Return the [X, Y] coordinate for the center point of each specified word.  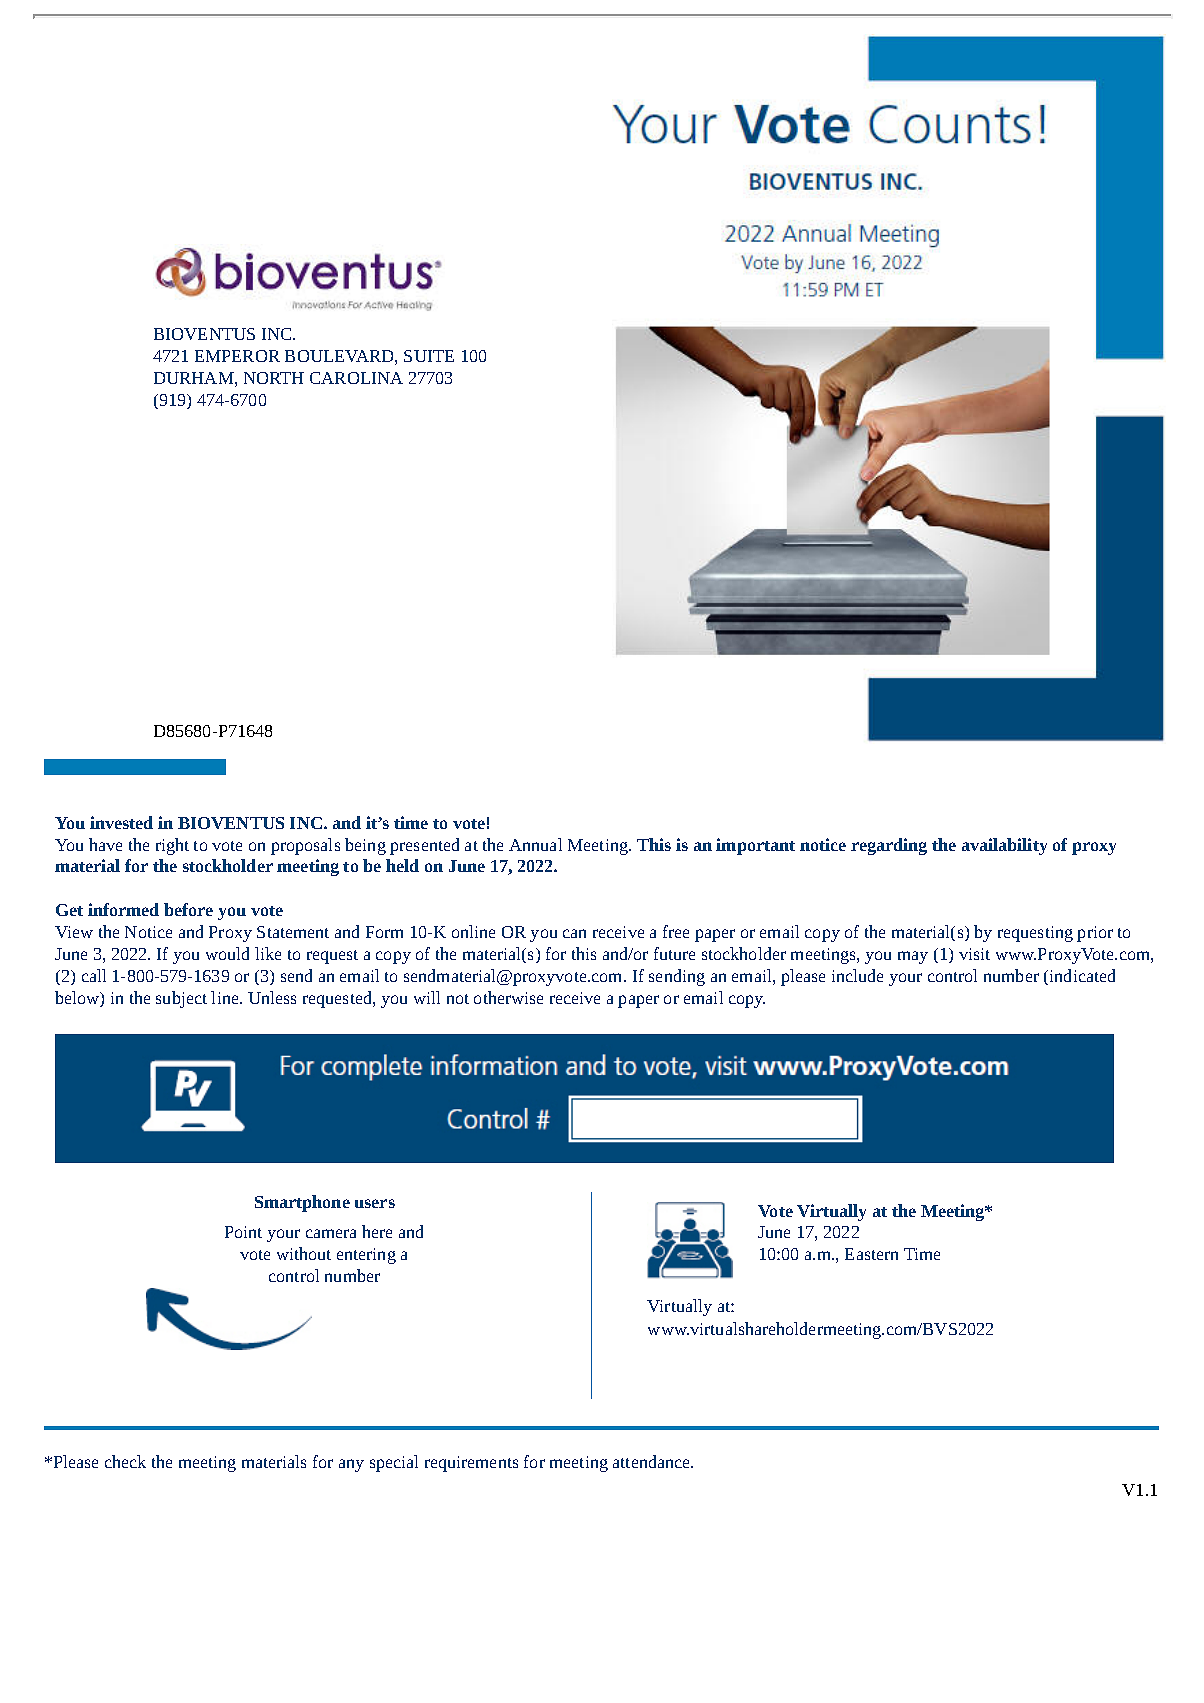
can [574, 933]
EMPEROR [237, 356]
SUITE [429, 356]
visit [974, 954]
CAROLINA [356, 378]
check [125, 1461]
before [188, 909]
